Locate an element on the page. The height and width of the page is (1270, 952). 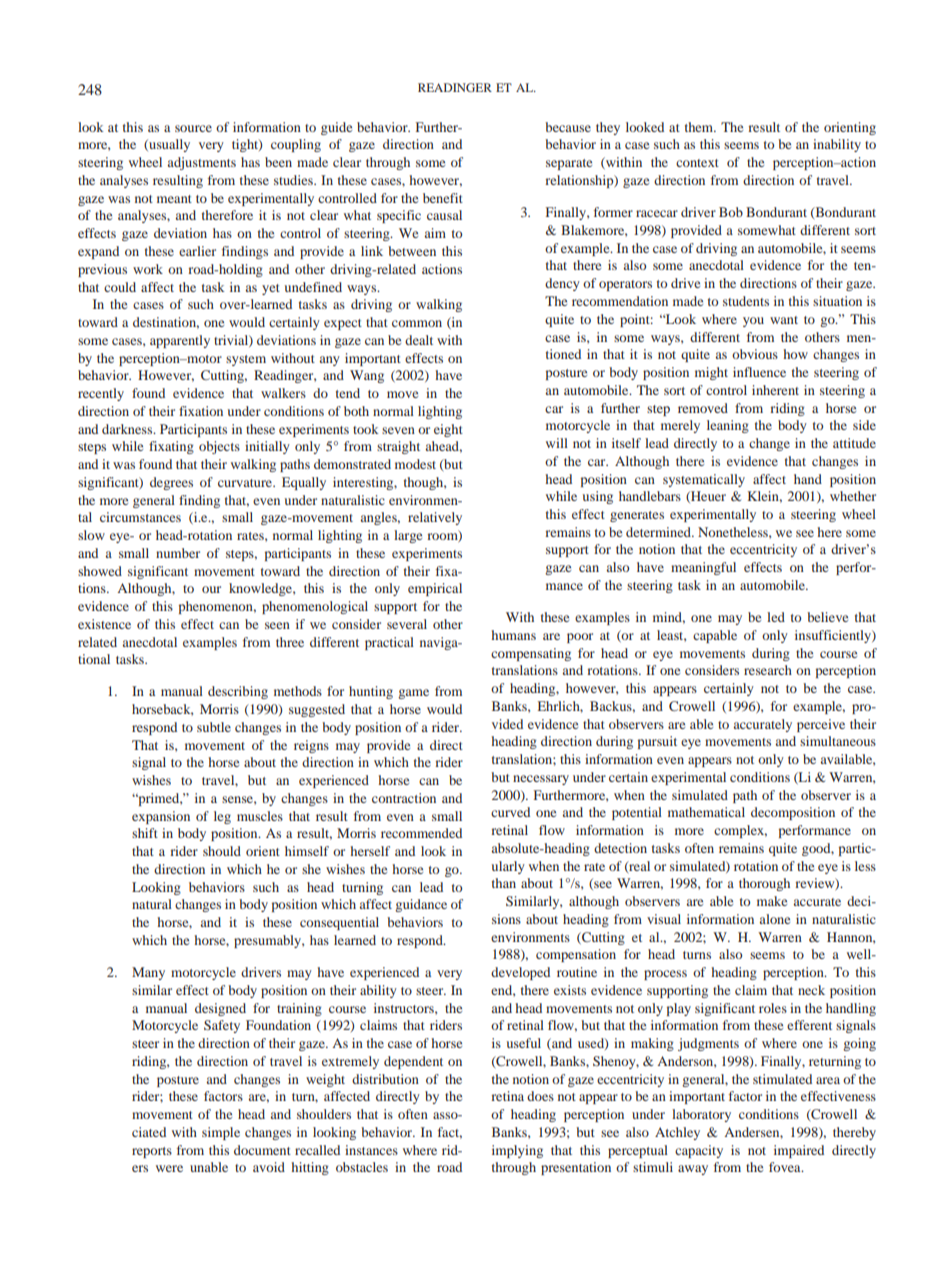
degrees is located at coordinates (171, 483).
